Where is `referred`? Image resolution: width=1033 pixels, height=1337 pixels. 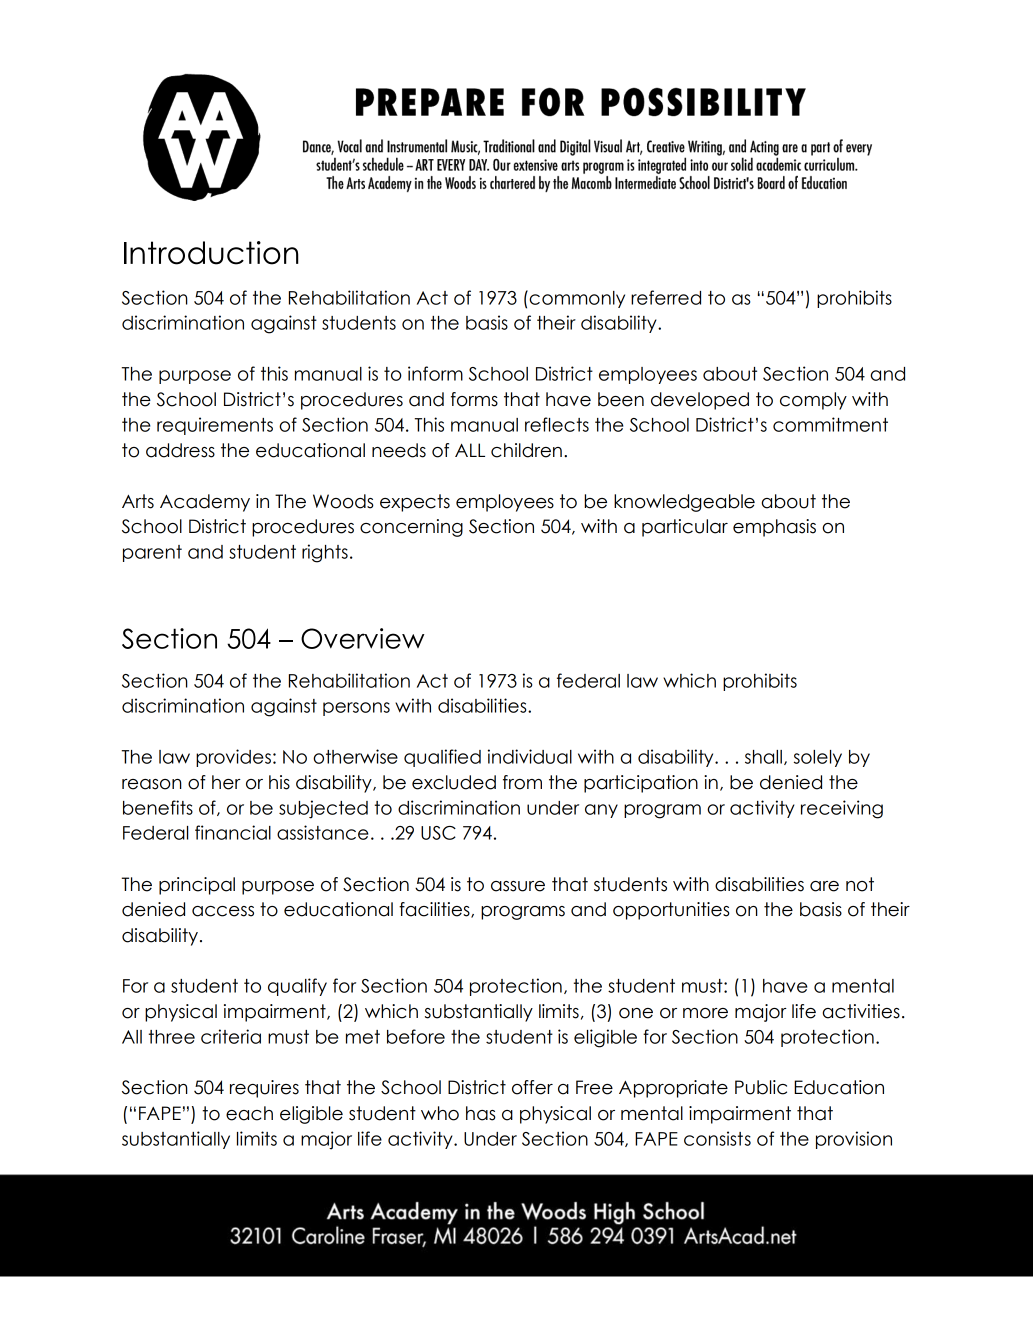
referred is located at coordinates (666, 297).
